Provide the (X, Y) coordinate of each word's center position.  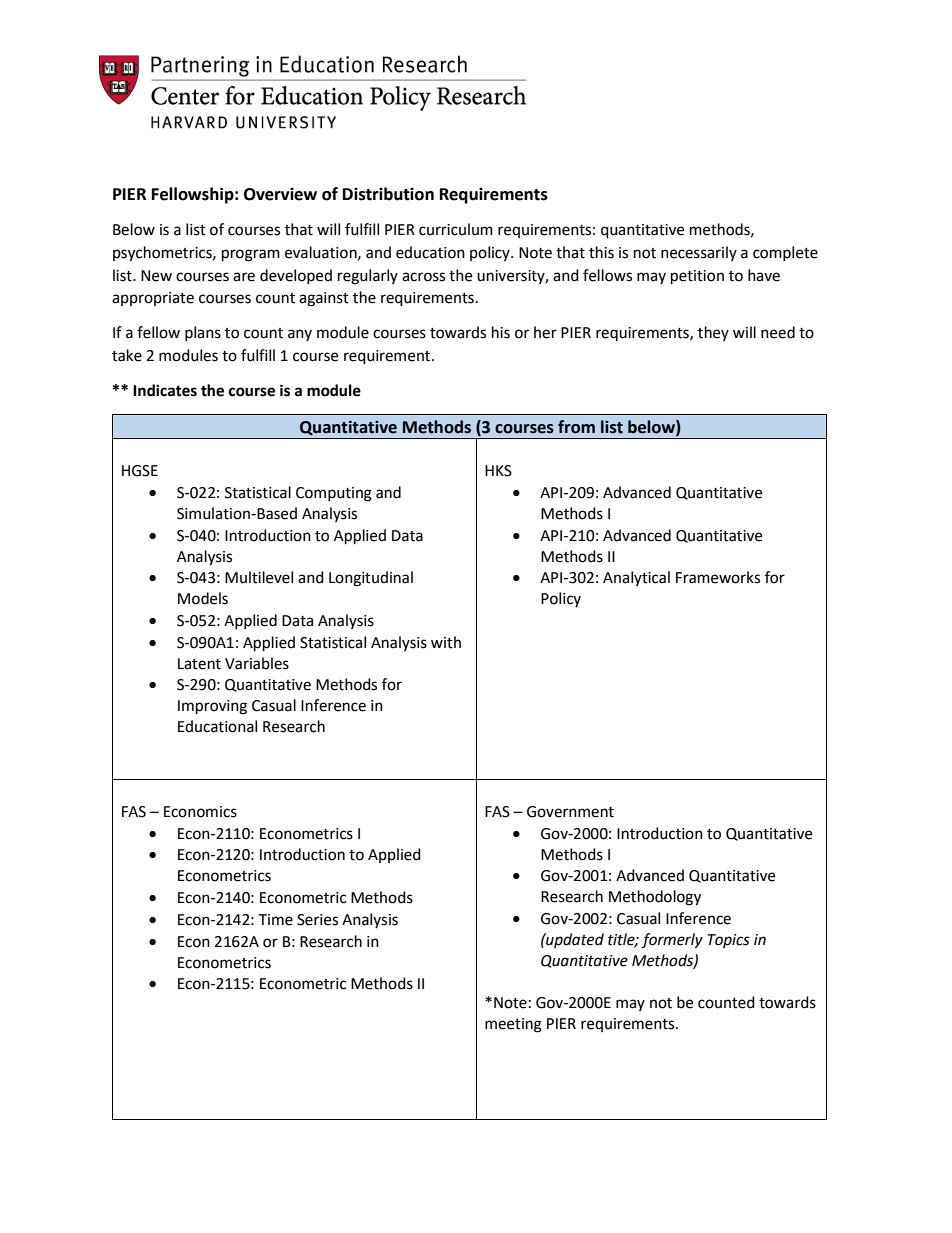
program (251, 255)
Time (275, 920)
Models (203, 598)
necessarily (699, 253)
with (446, 642)
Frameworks (718, 577)
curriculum (456, 229)
